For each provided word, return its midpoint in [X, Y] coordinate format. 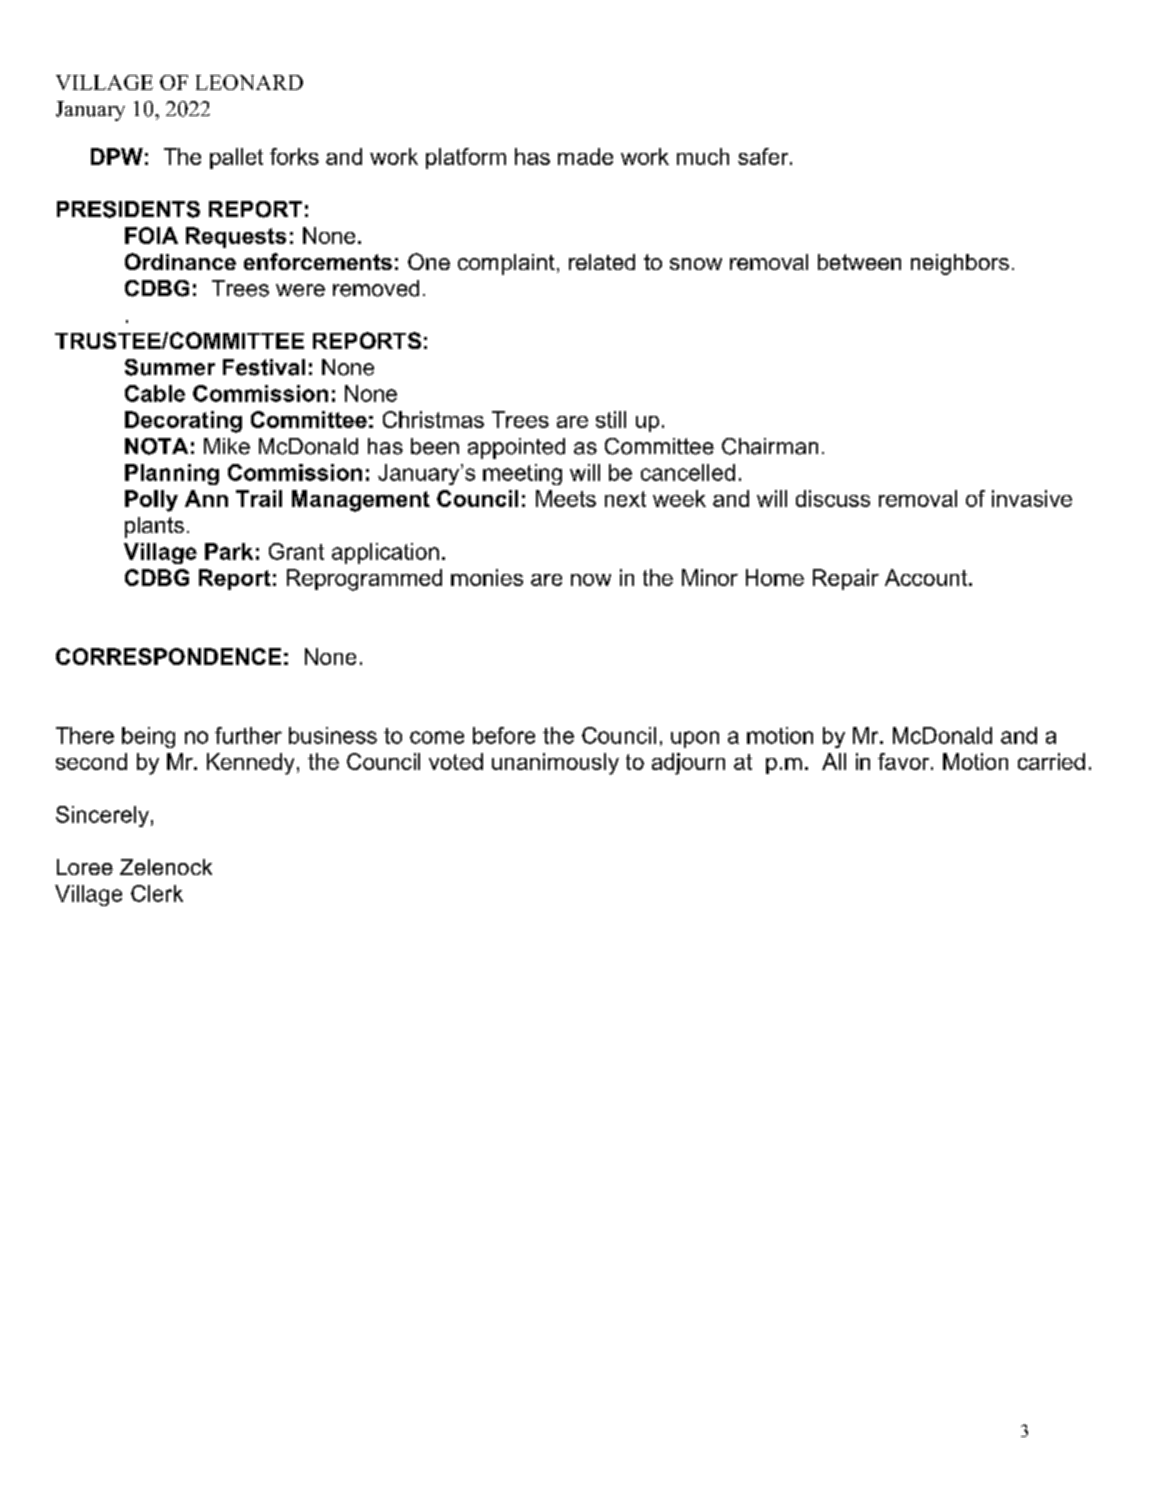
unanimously [555, 764]
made [585, 156]
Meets [566, 498]
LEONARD [249, 82]
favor [905, 761]
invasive [1032, 498]
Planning [172, 474]
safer [764, 156]
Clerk [157, 893]
